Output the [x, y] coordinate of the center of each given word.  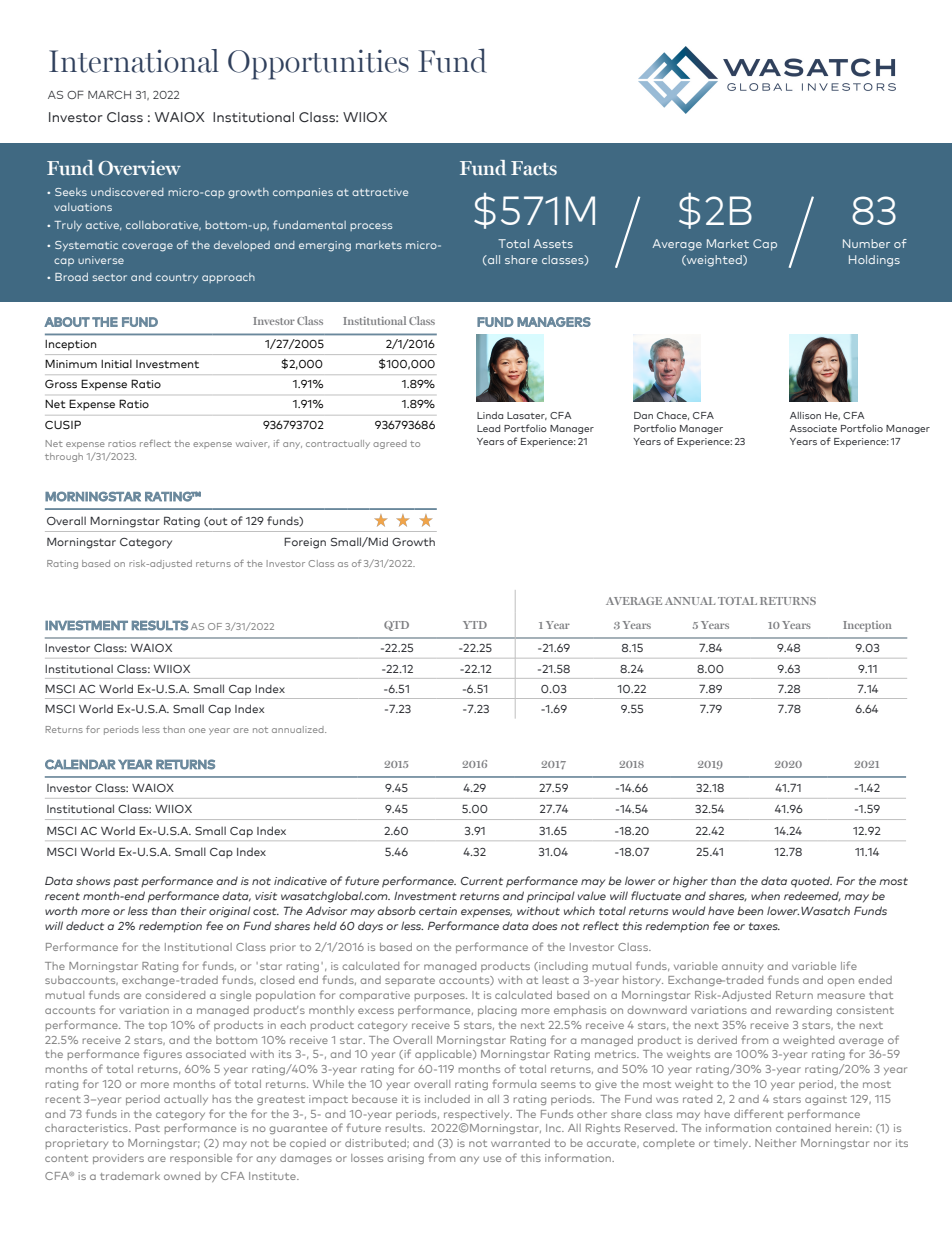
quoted [811, 882]
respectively [478, 1115]
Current [482, 881]
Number [866, 243]
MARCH [109, 94]
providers [118, 1159]
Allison [805, 415]
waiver [252, 444]
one [197, 730]
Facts [534, 168]
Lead [488, 428]
